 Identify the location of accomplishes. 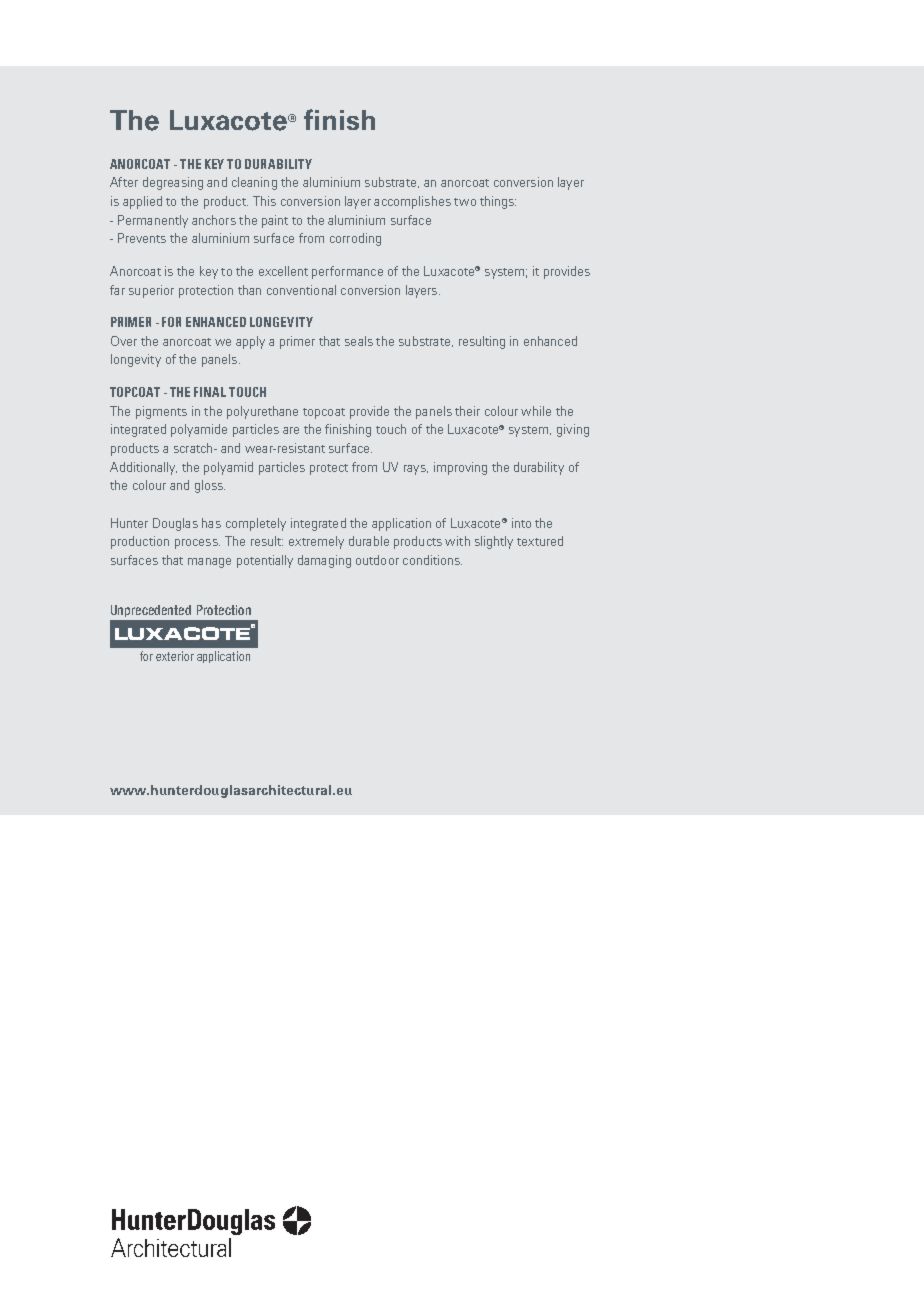
(412, 202).
